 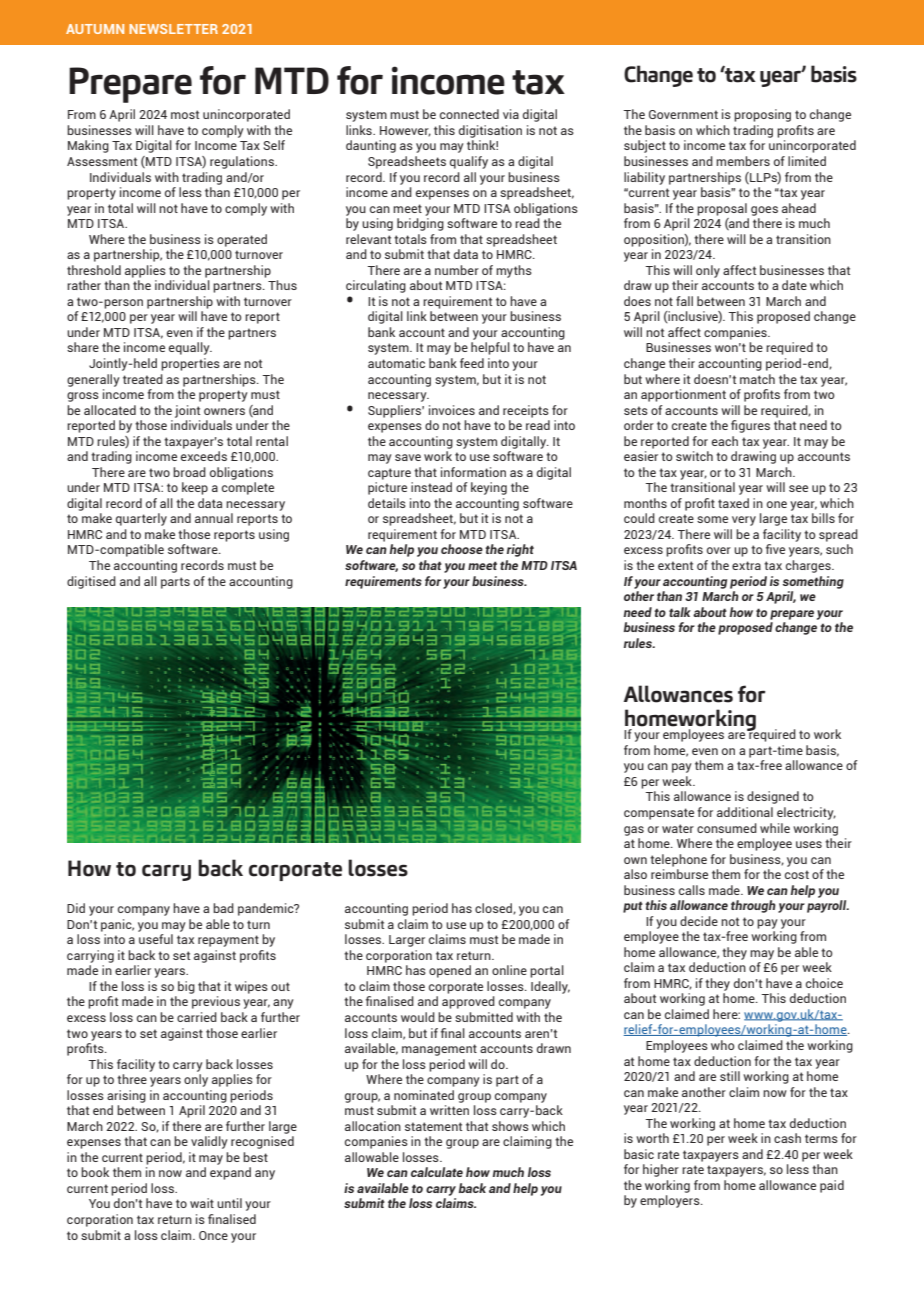 What do you see at coordinates (450, 971) in the image?
I see `opened` at bounding box center [450, 971].
